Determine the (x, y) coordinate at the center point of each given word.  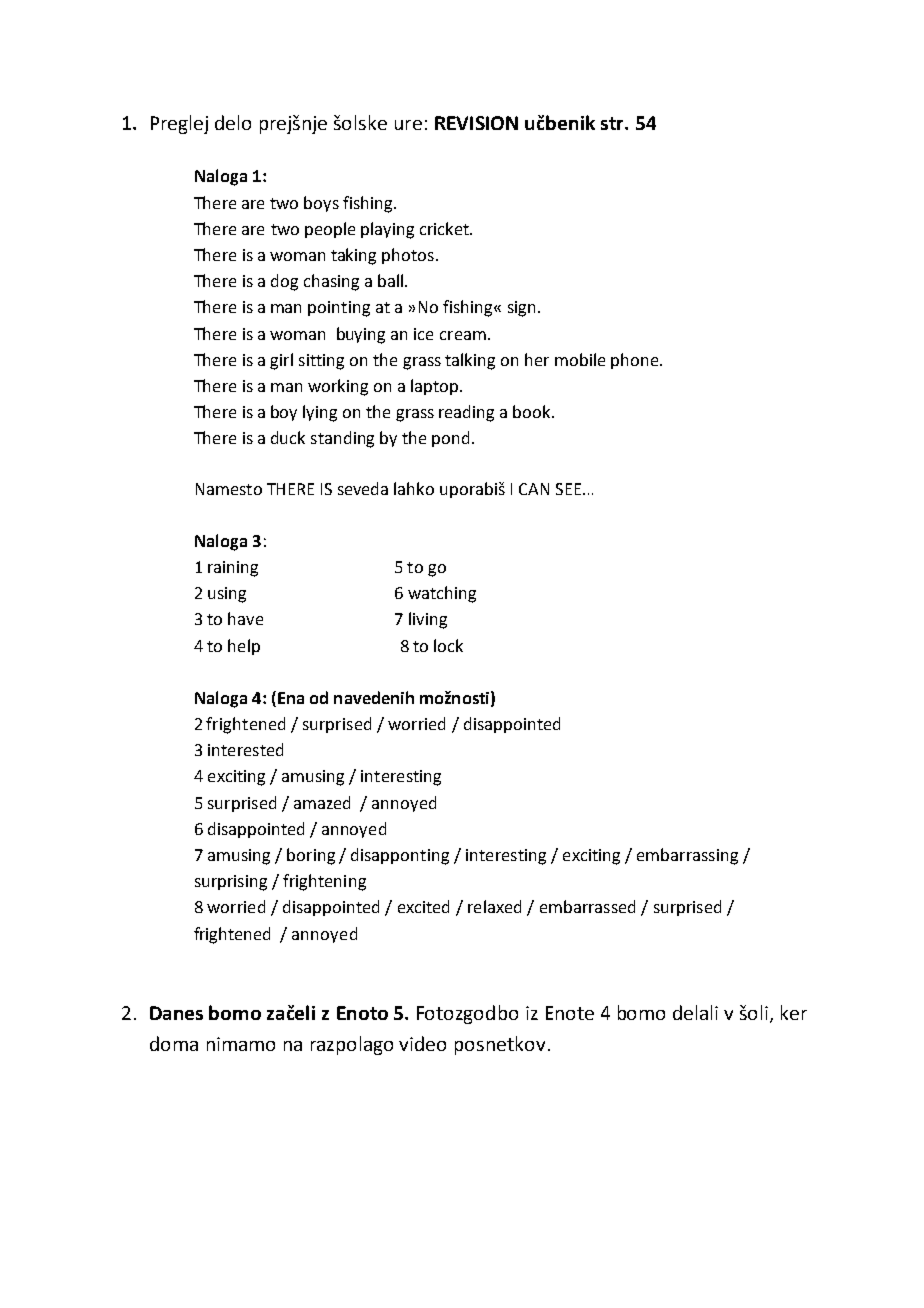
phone (636, 361)
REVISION (476, 123)
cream (463, 335)
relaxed (494, 906)
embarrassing (687, 856)
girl (281, 361)
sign (521, 309)
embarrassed (587, 906)
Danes (176, 1013)
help (244, 647)
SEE (570, 489)
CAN (534, 489)
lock (448, 645)
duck (288, 437)
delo (233, 122)
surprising (231, 883)
